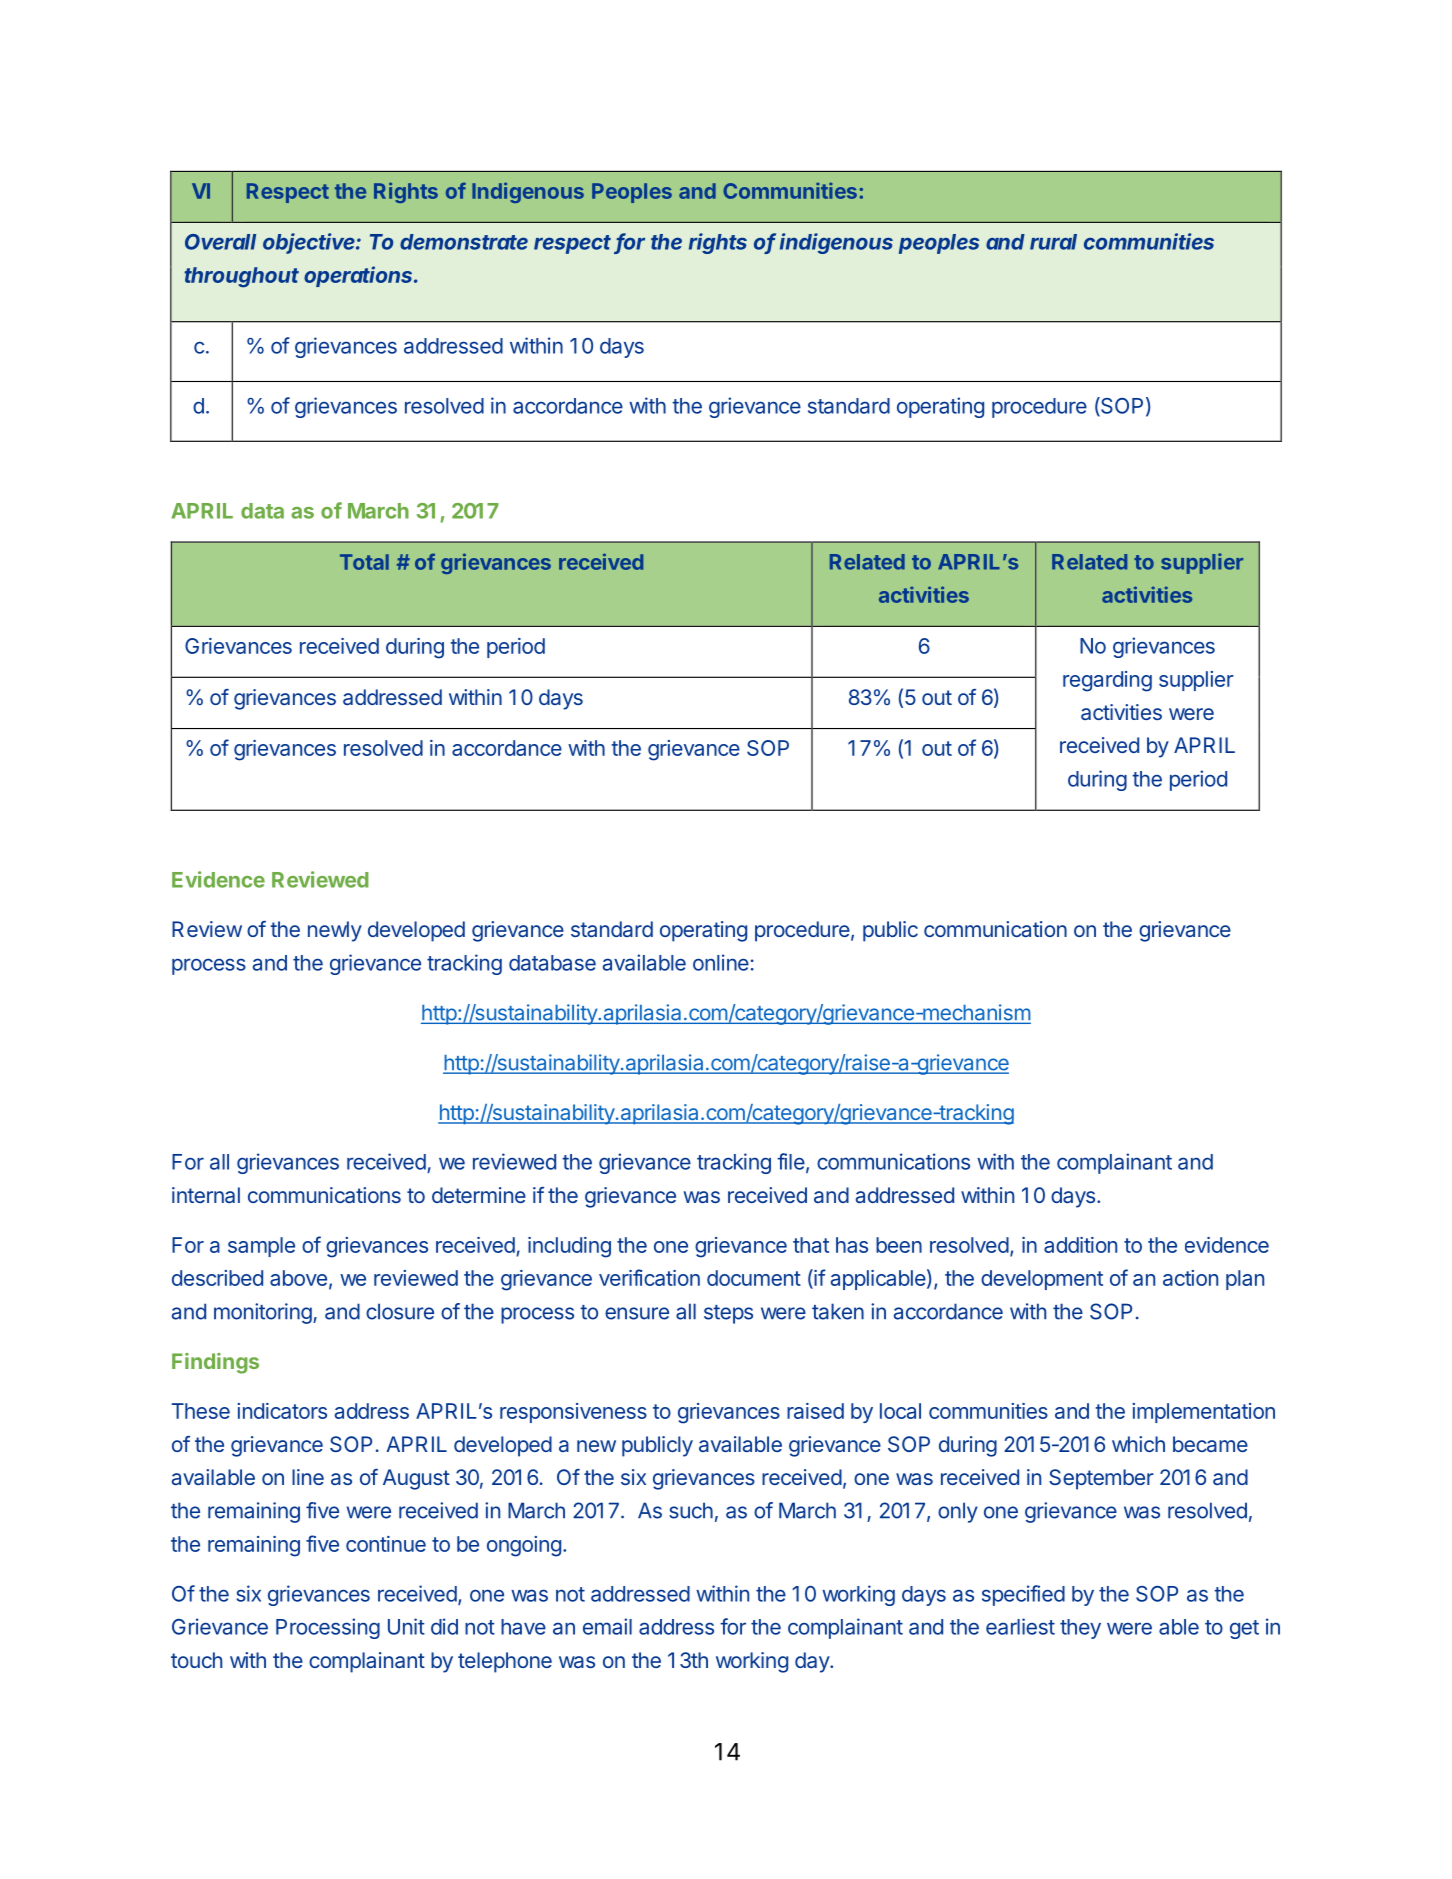  What do you see at coordinates (1107, 681) in the document?
I see `regarding` at bounding box center [1107, 681].
